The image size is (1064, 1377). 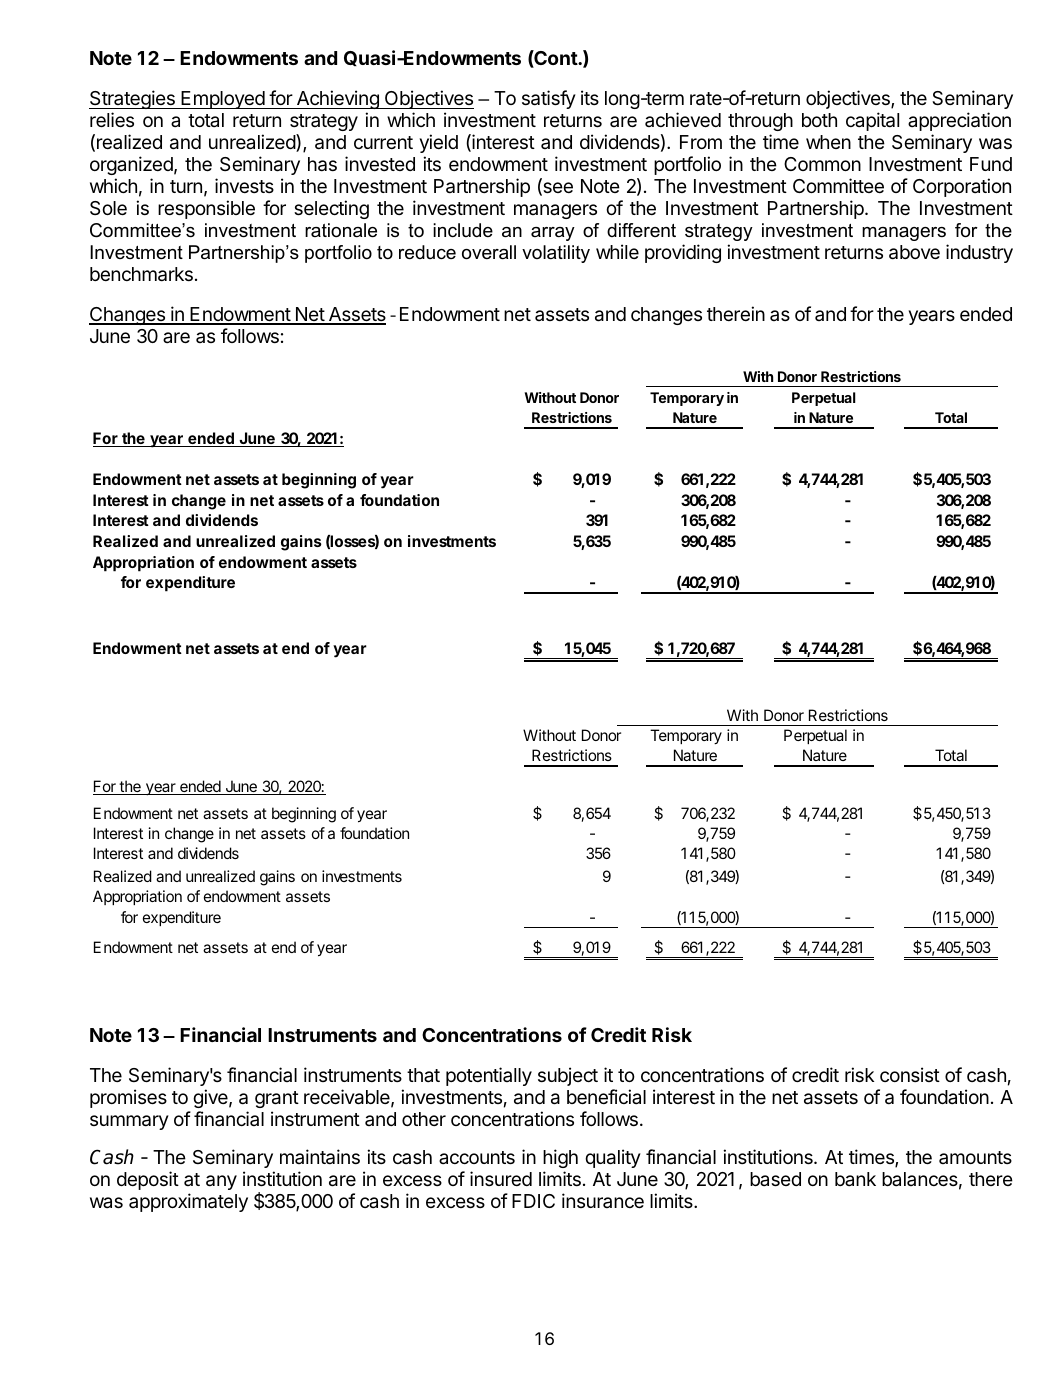 What do you see at coordinates (560, 1158) in the page?
I see `high` at bounding box center [560, 1158].
